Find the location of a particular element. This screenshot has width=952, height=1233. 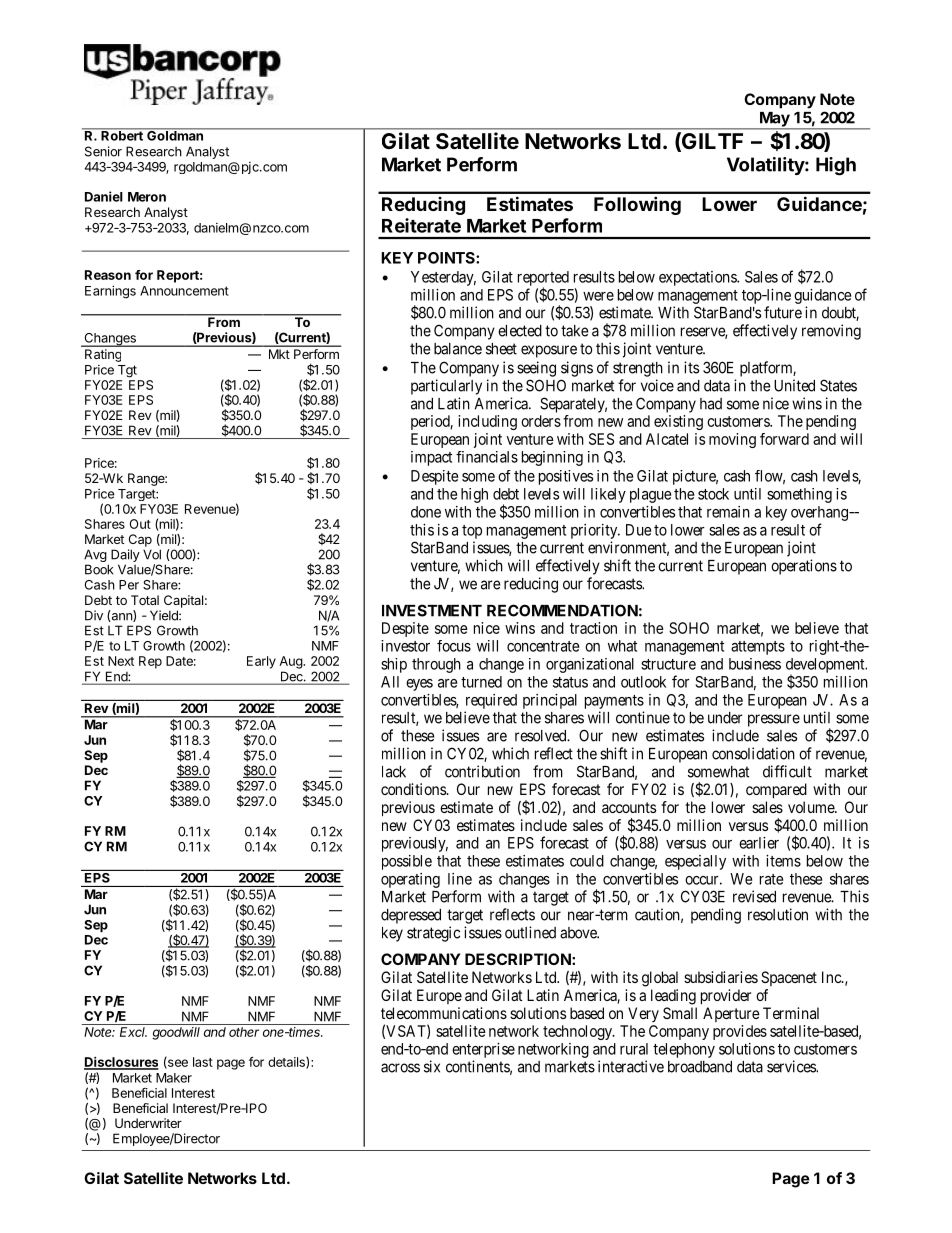

POINTS is located at coordinates (447, 258).
